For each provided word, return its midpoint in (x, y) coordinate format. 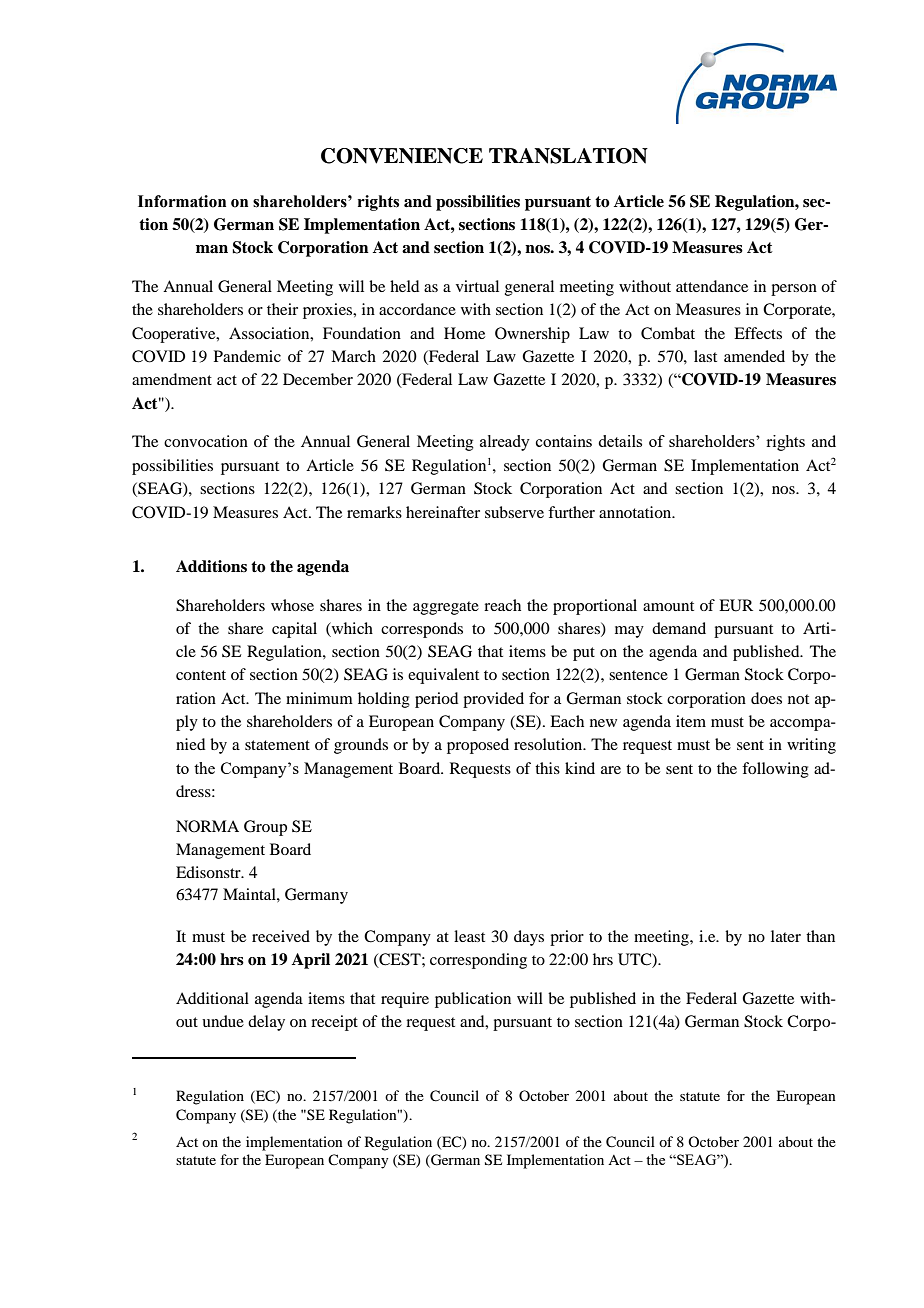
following (775, 770)
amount (668, 606)
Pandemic (247, 356)
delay (266, 1023)
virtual (477, 286)
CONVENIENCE (402, 156)
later (786, 936)
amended (754, 356)
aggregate (446, 608)
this (547, 768)
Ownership (532, 335)
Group (265, 828)
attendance (712, 286)
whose (292, 605)
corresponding (478, 961)
